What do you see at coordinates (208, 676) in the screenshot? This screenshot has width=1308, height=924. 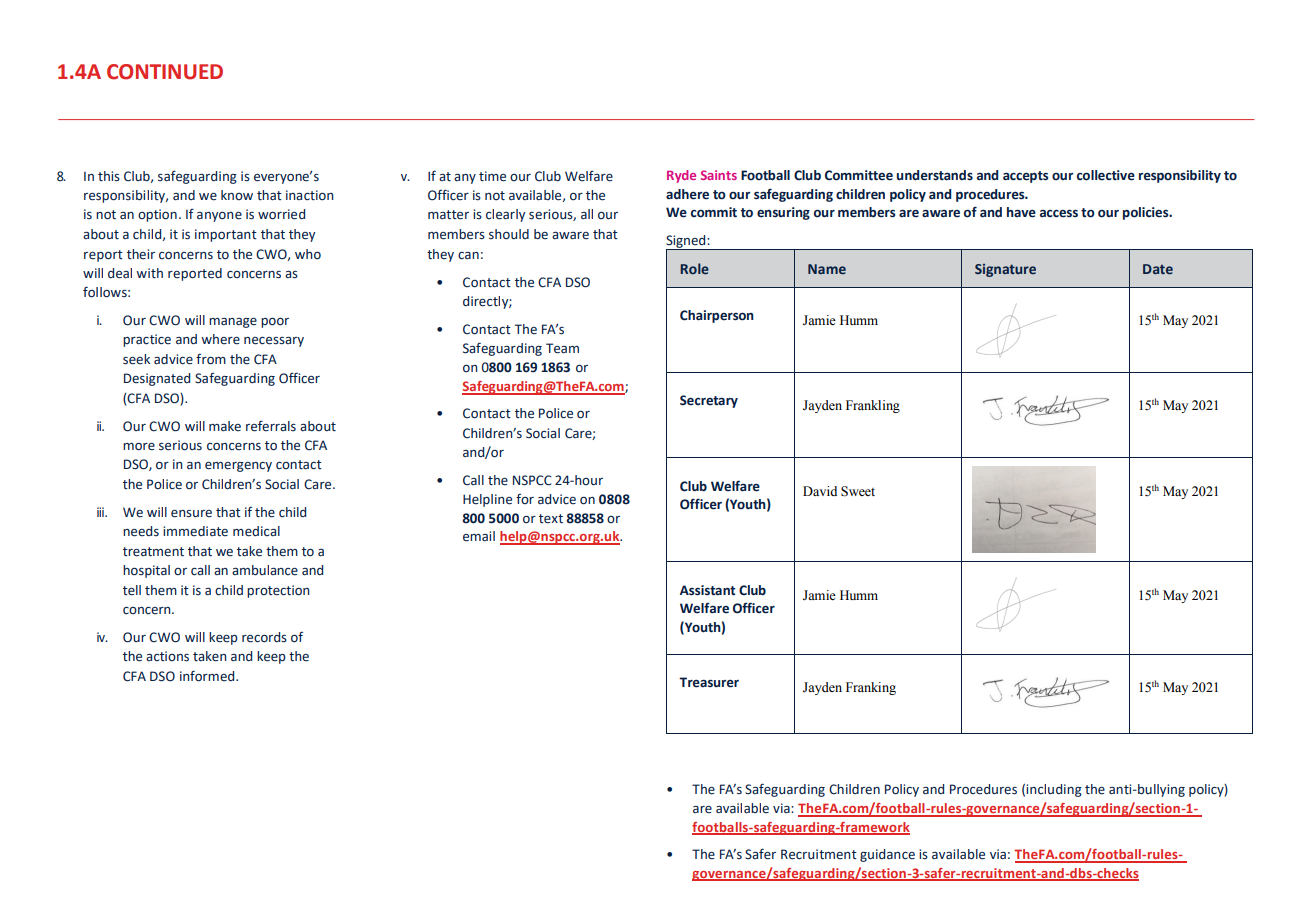 I see `informed` at bounding box center [208, 676].
